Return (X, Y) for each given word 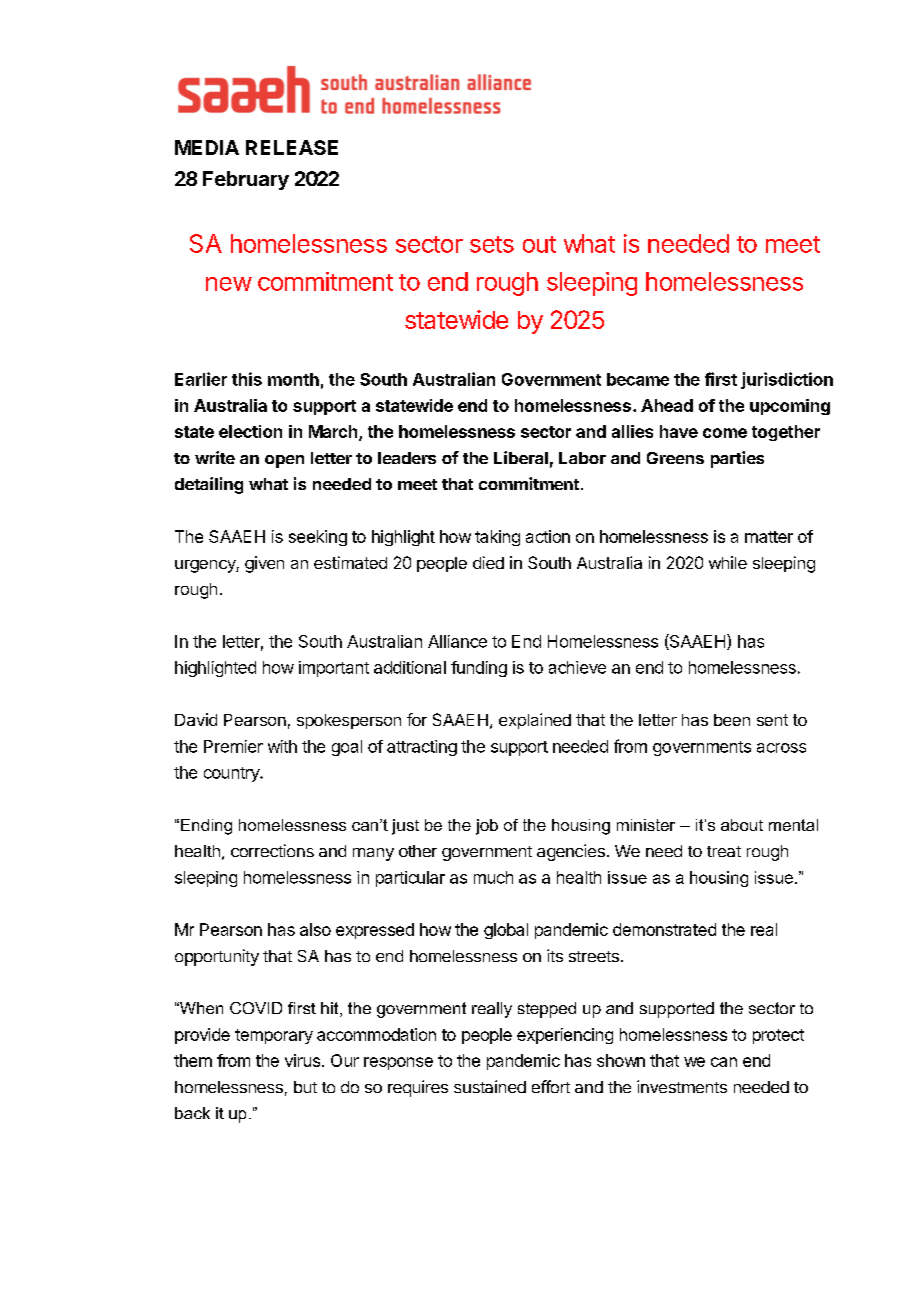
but (305, 1087)
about (742, 825)
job (487, 827)
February (246, 180)
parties (737, 459)
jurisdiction (787, 380)
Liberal (521, 457)
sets (492, 244)
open (284, 461)
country (232, 774)
